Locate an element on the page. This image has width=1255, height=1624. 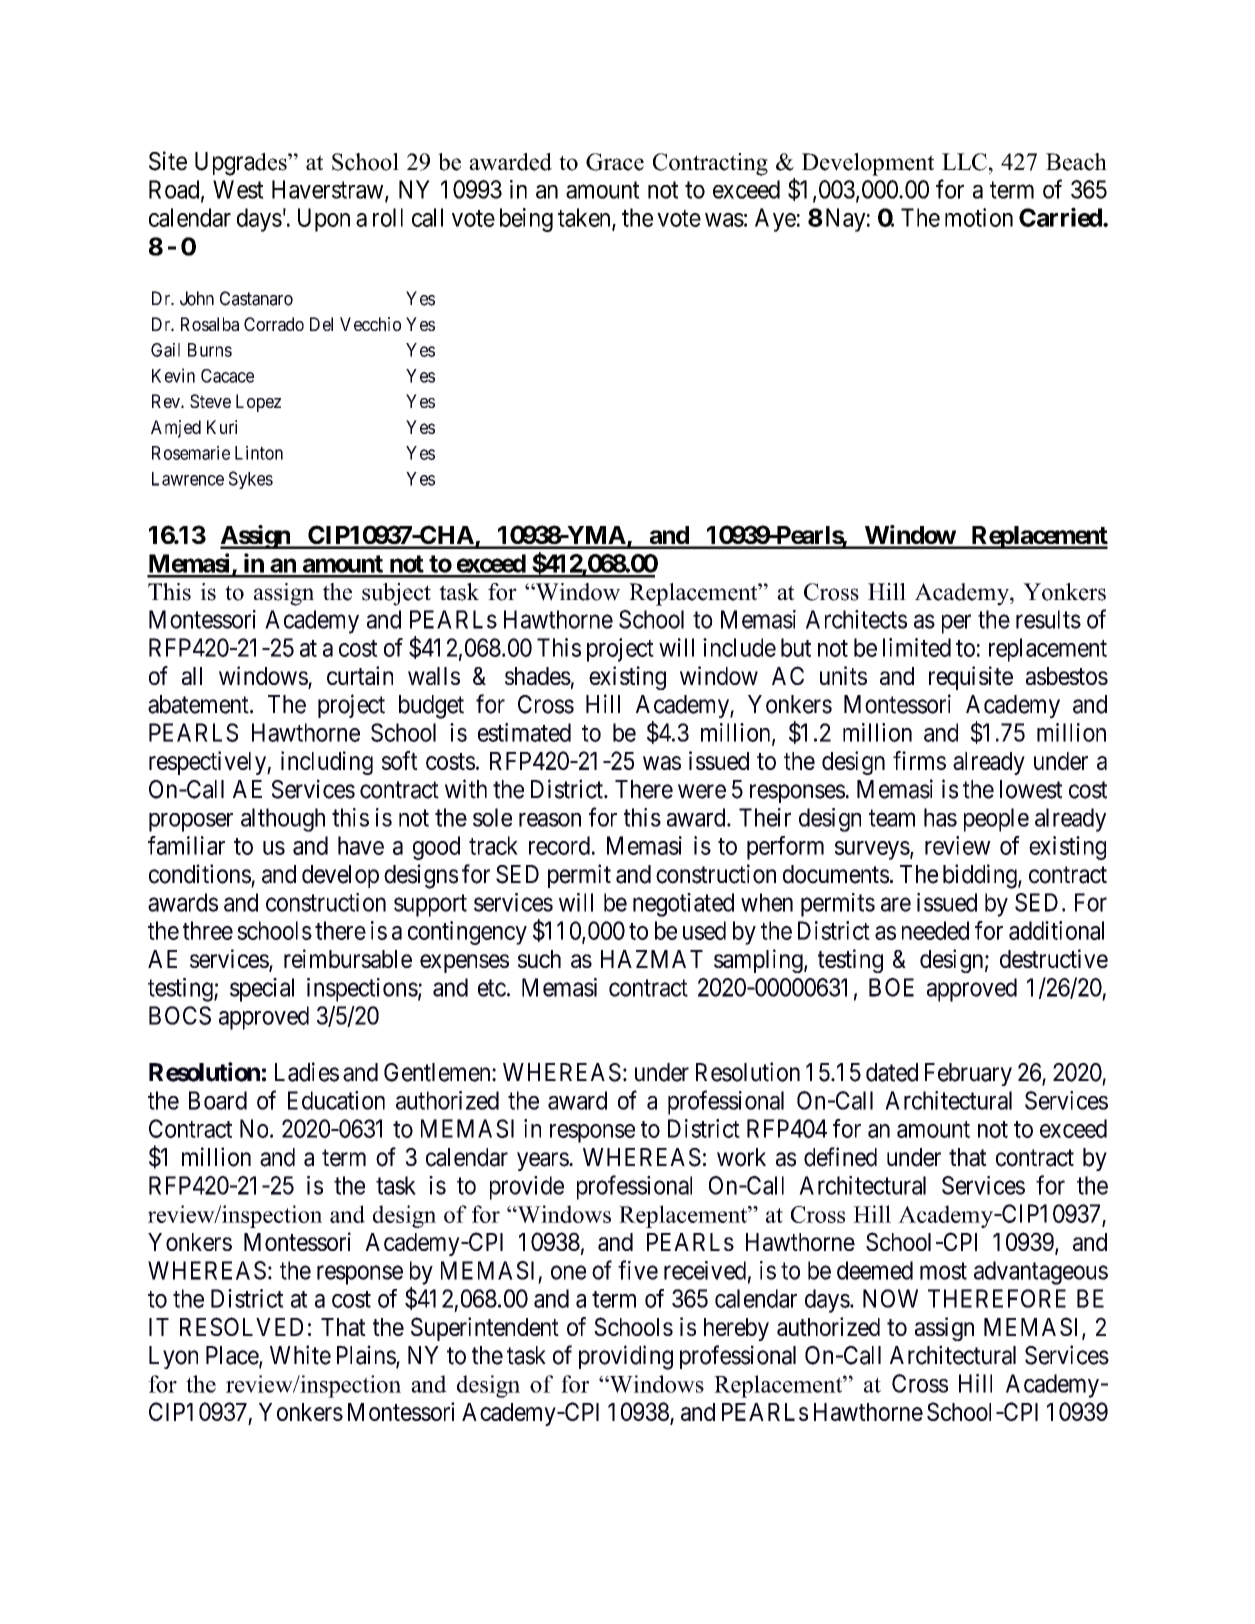
taken is located at coordinates (585, 218).
